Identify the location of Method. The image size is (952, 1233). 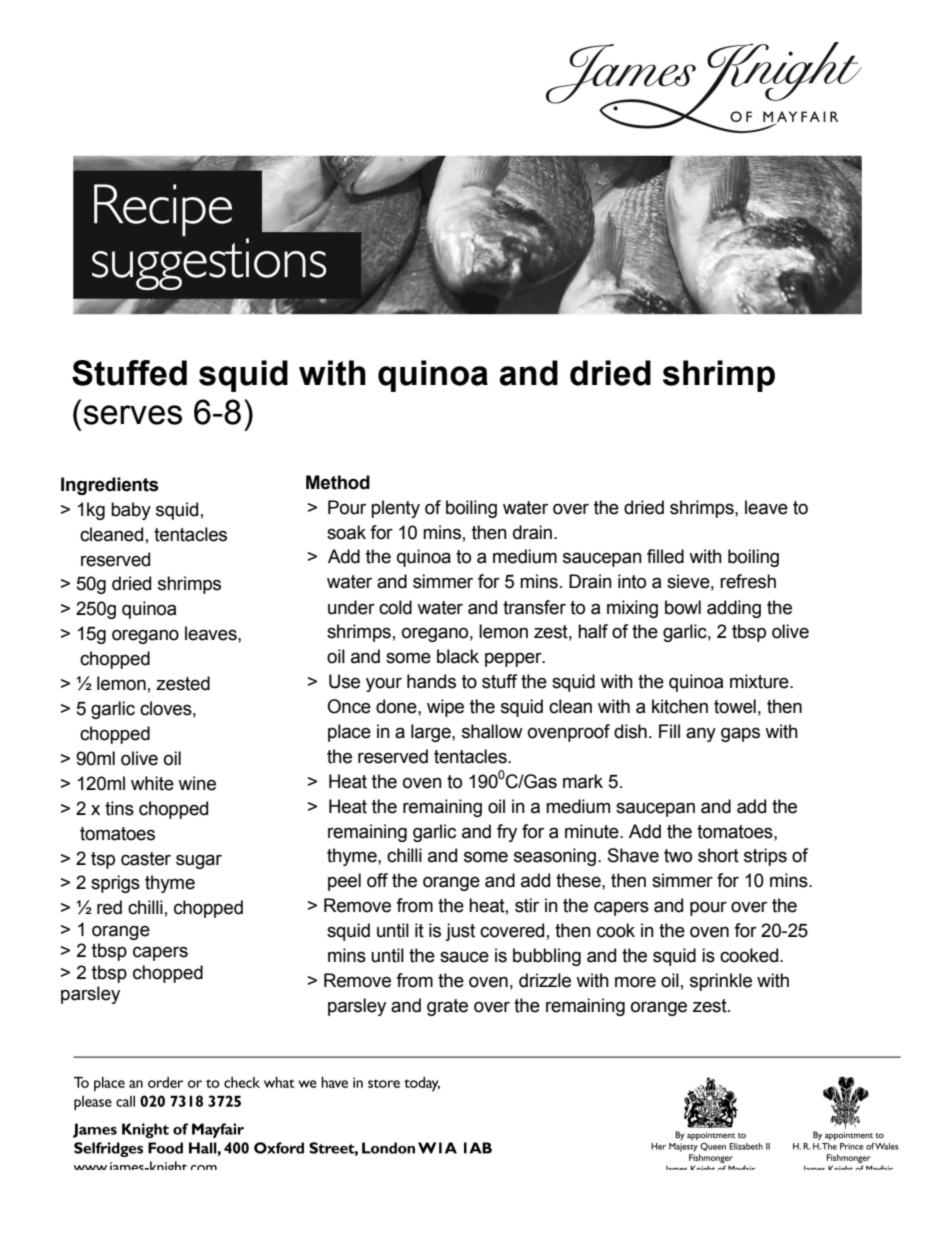
(338, 482).
